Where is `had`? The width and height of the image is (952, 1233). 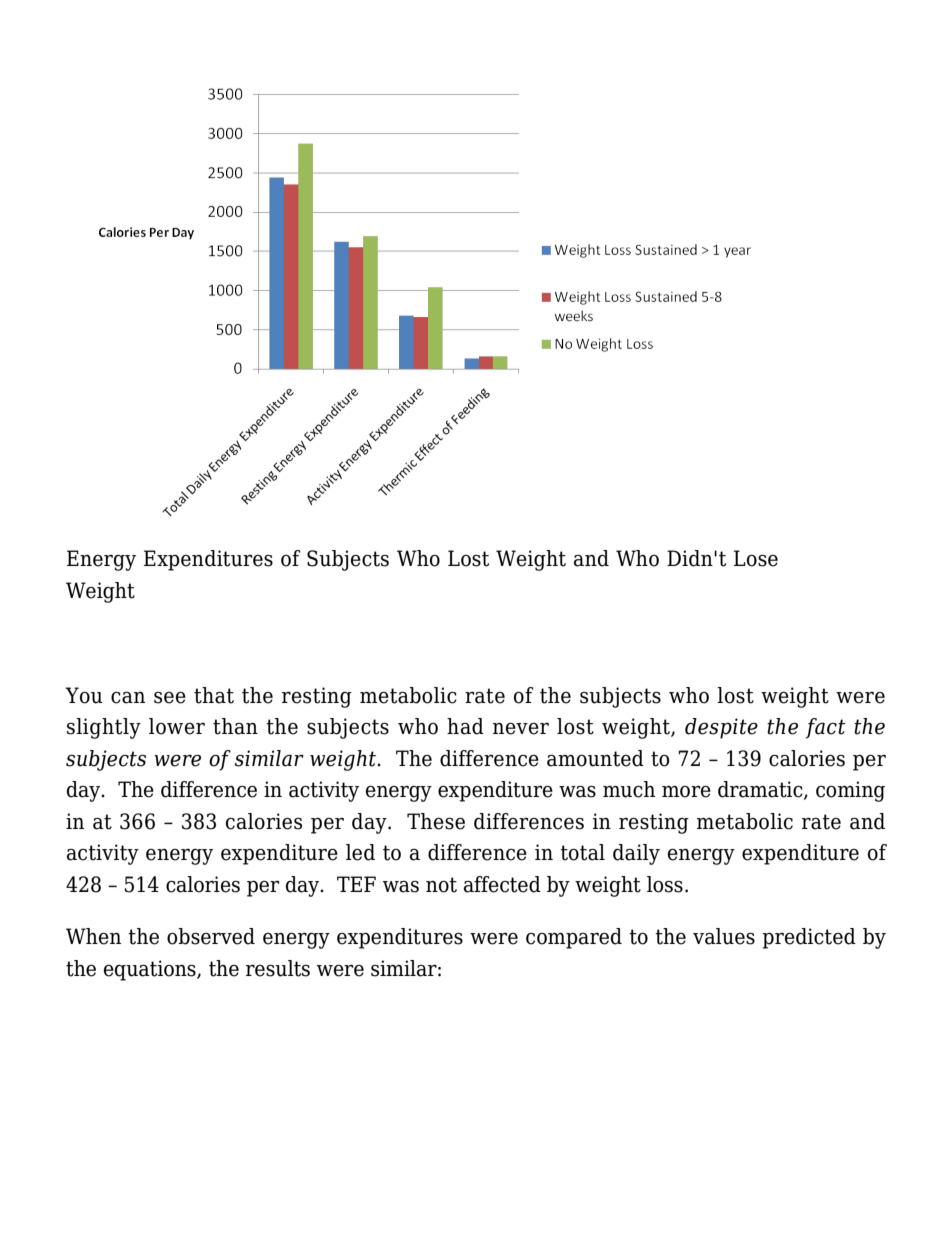 had is located at coordinates (465, 726).
